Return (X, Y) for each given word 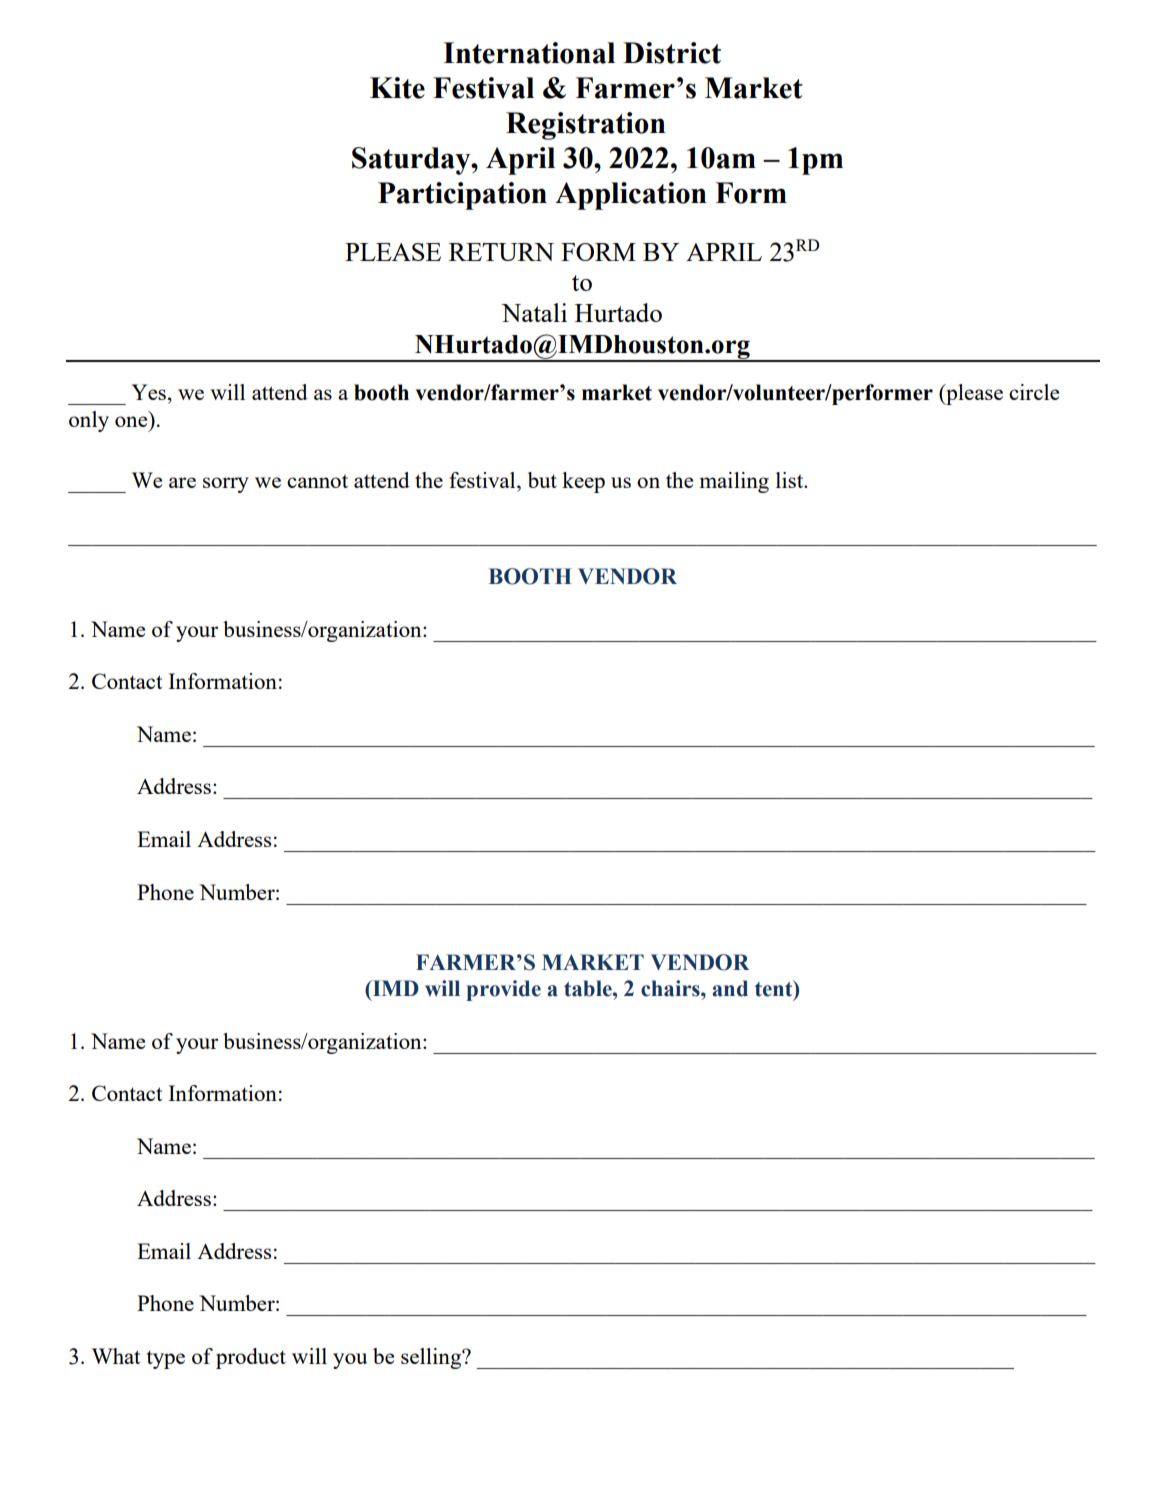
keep (583, 482)
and (730, 988)
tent (775, 989)
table (589, 988)
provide (503, 990)
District (672, 53)
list (791, 480)
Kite (397, 88)
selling (432, 1358)
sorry (226, 485)
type (165, 1359)
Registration (586, 126)
